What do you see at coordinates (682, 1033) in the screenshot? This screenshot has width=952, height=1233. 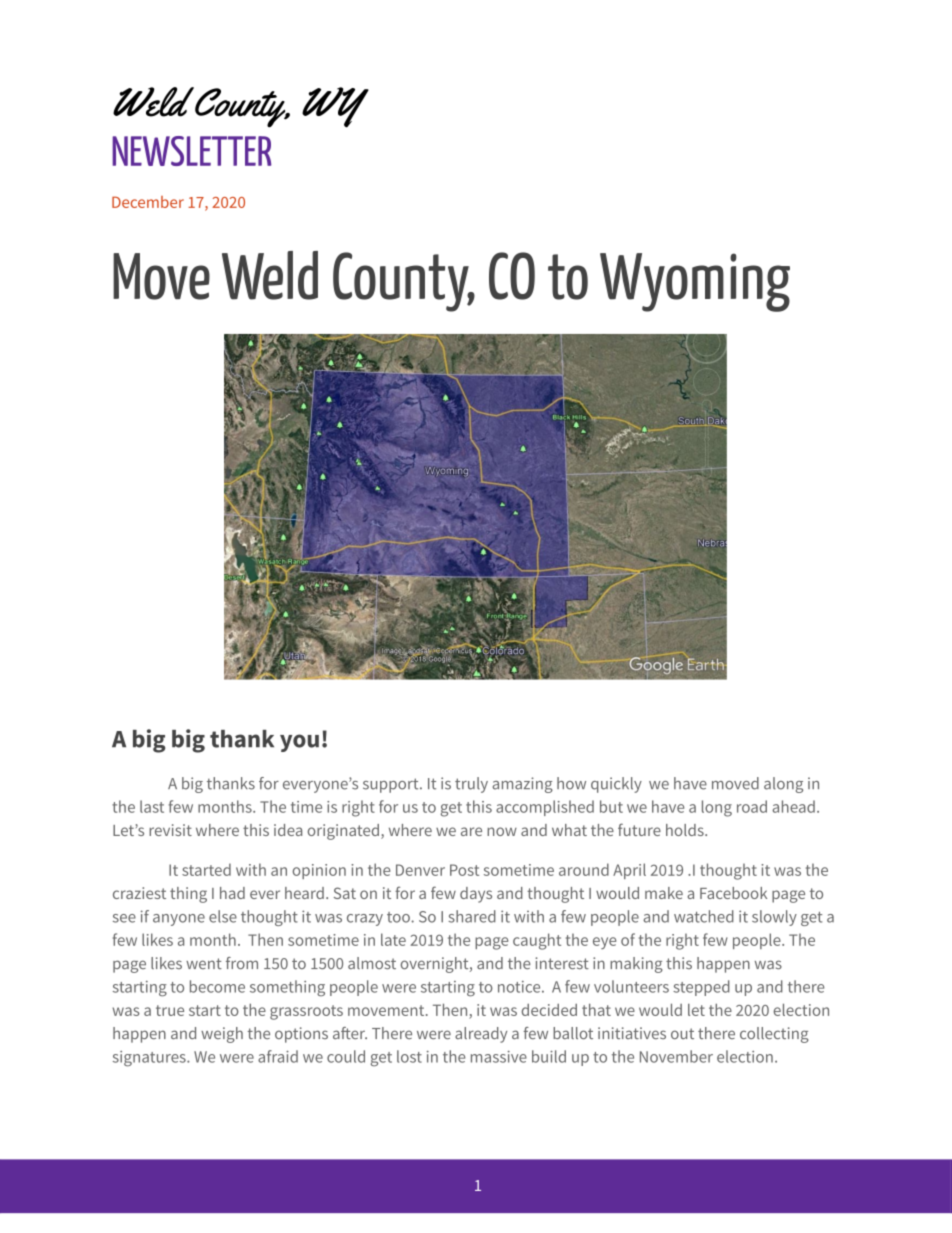 I see `out` at bounding box center [682, 1033].
